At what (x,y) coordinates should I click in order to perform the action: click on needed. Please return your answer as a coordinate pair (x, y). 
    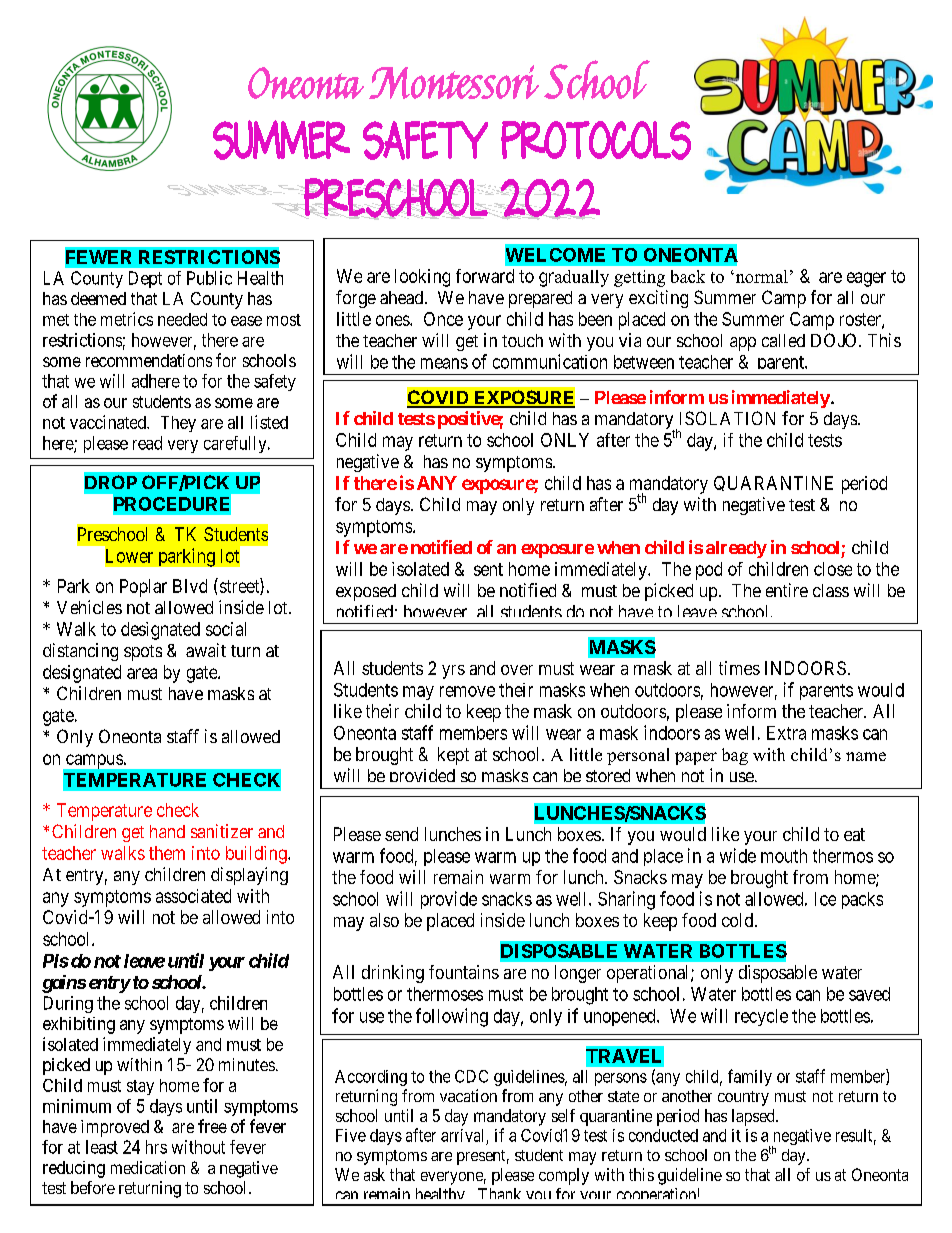
    Looking at the image, I should click on (182, 319).
